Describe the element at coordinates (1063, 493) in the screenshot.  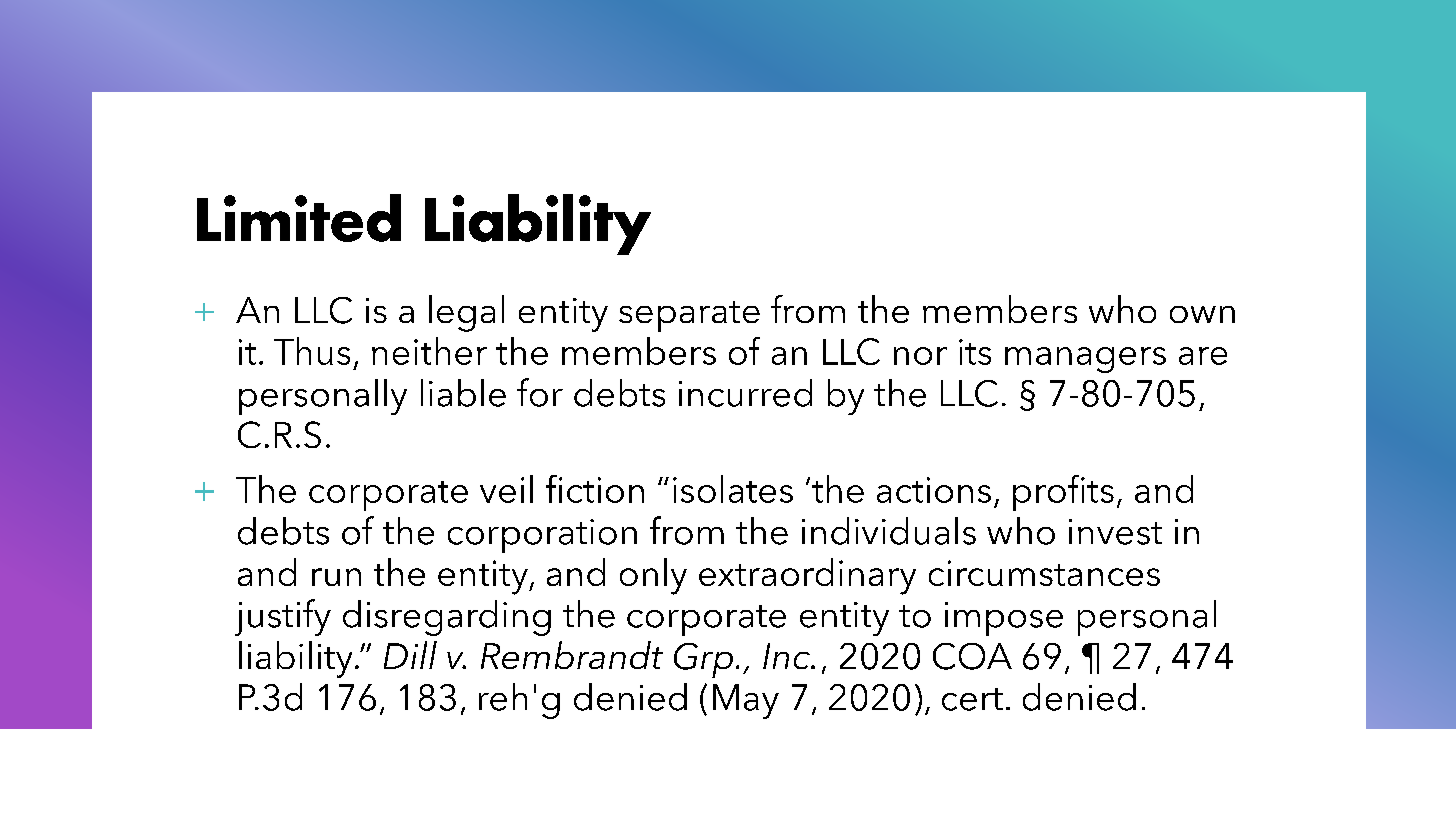
I see `profits` at that location.
